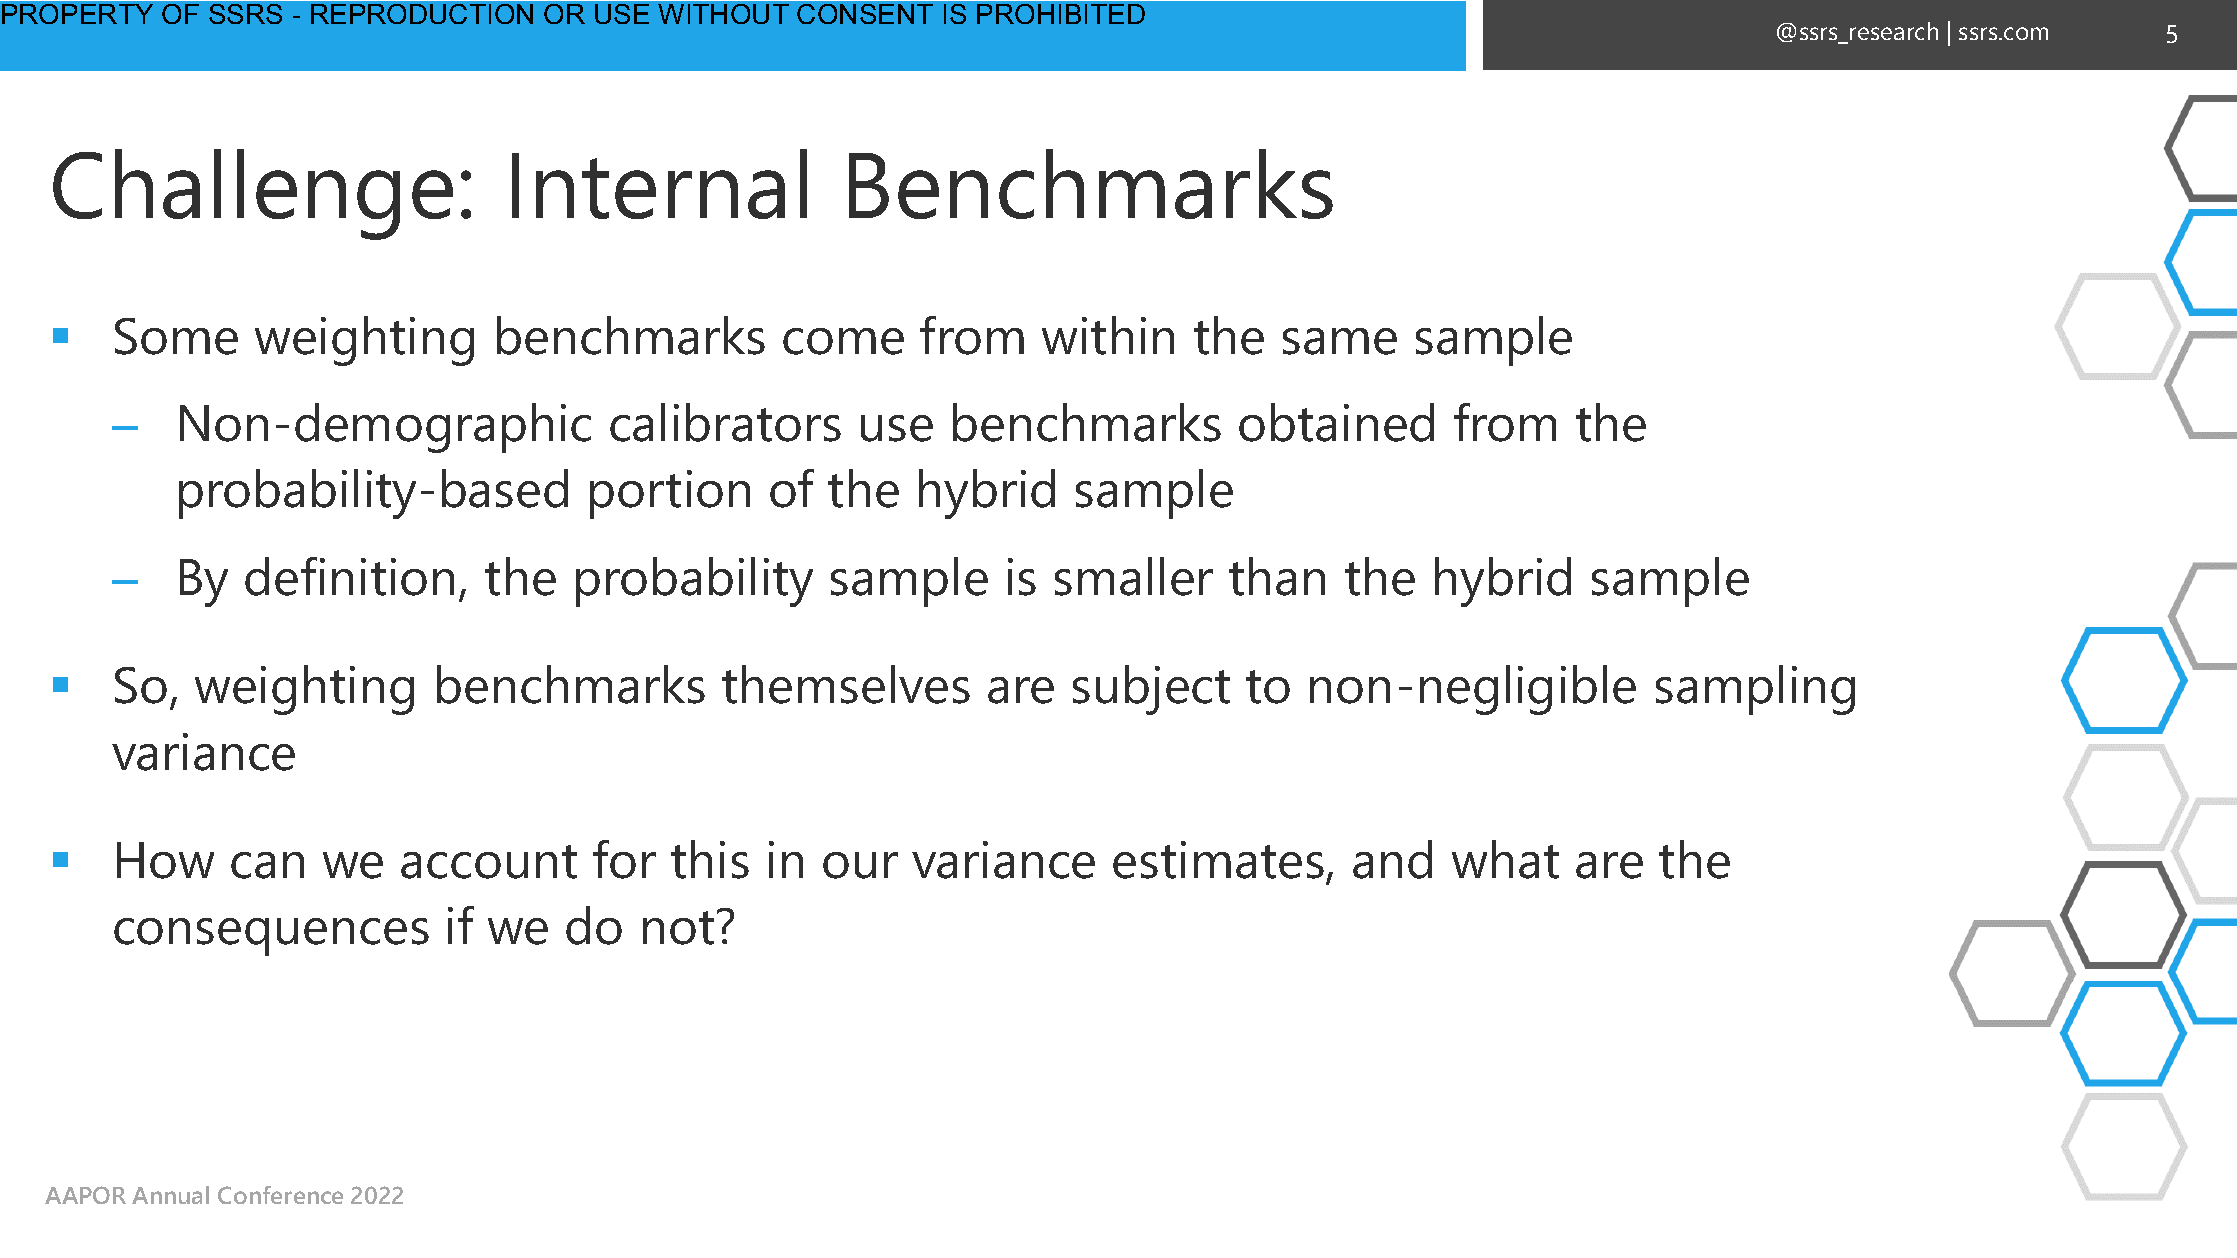 This screenshot has height=1258, width=2237. I want to click on Some, so click(176, 336).
